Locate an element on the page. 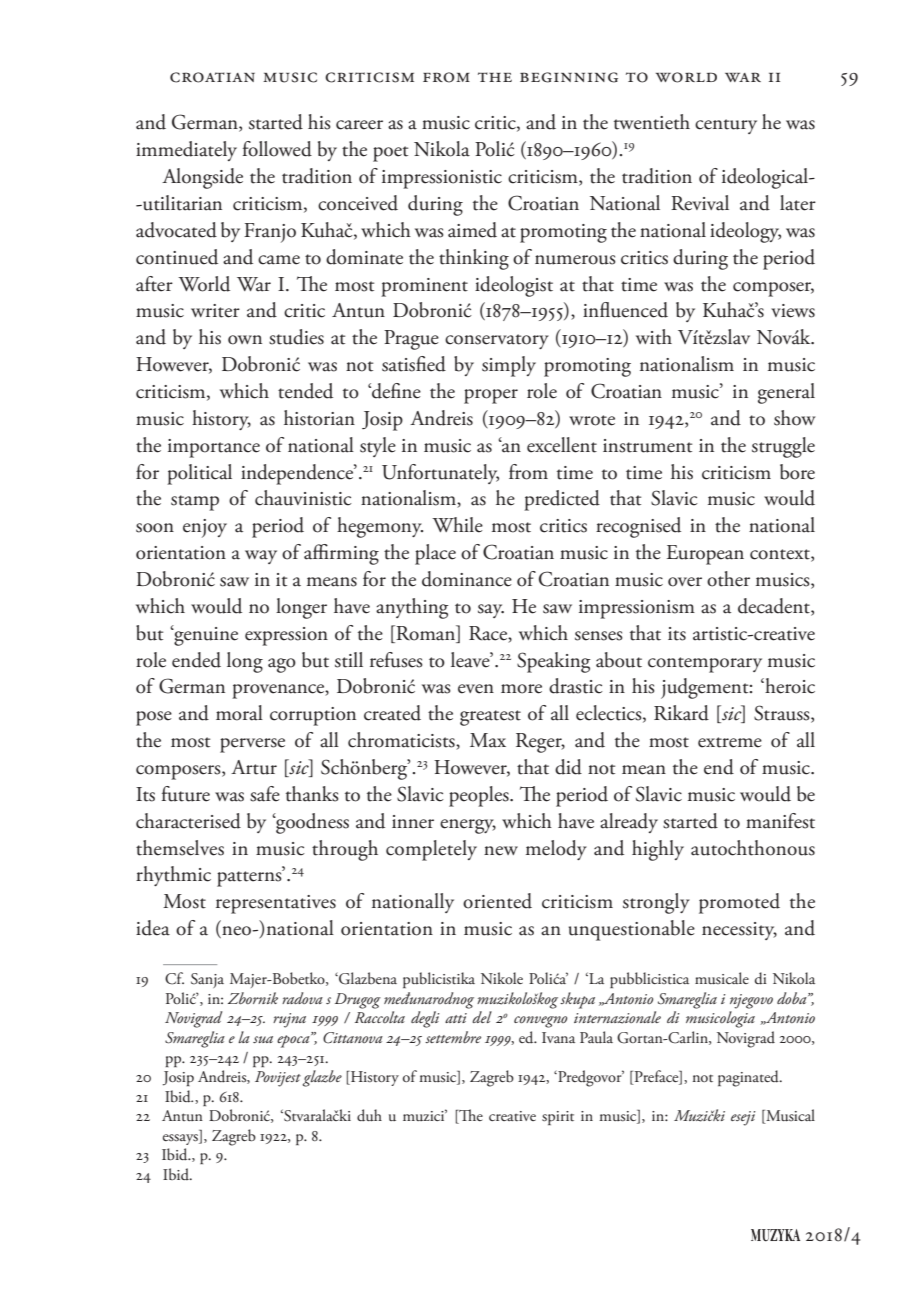  immediately is located at coordinates (186, 151).
